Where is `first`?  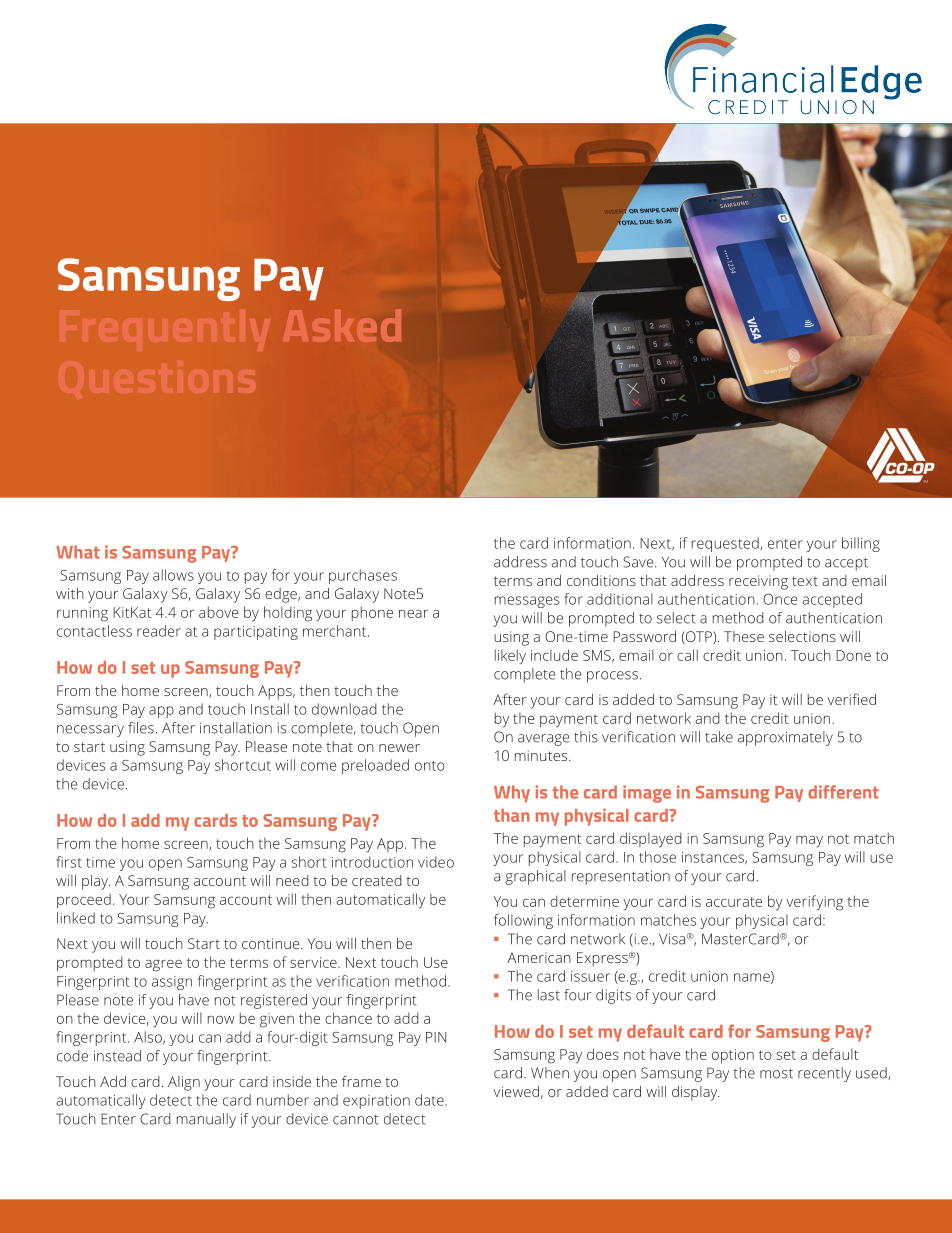
first is located at coordinates (69, 862).
